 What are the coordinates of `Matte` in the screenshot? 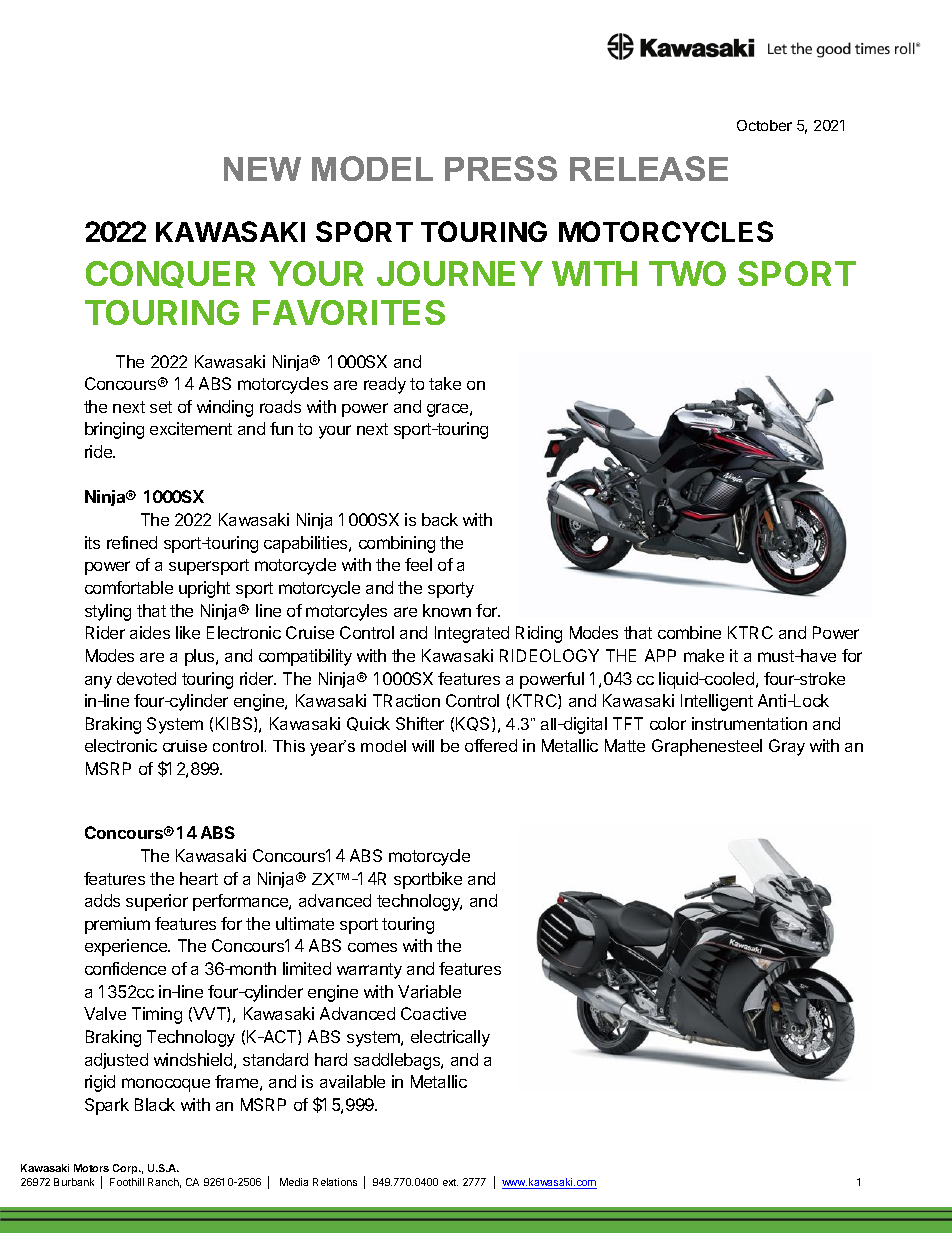 It's located at (625, 745).
